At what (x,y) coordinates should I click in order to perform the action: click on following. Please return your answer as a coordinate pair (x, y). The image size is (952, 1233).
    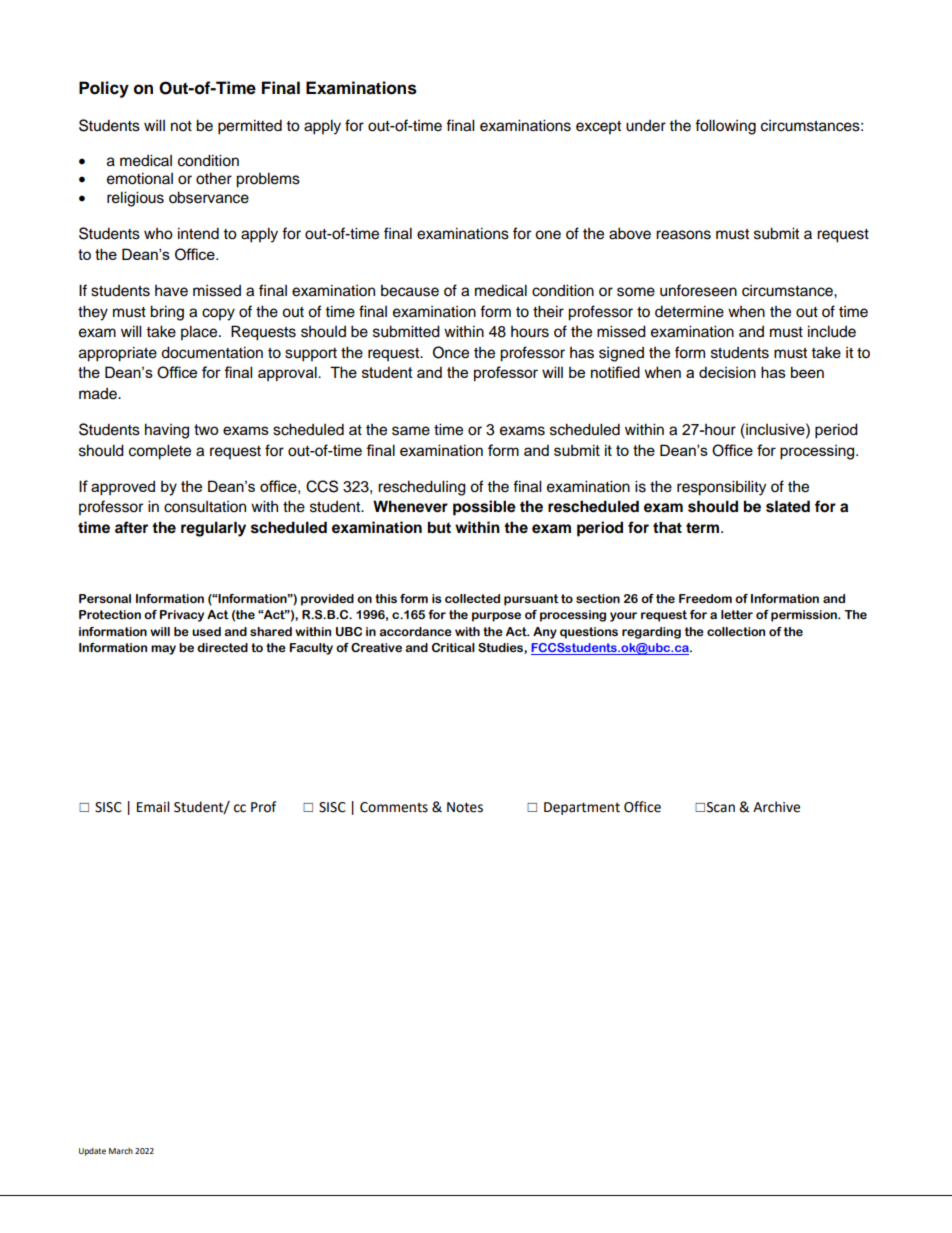
    Looking at the image, I should click on (725, 127).
